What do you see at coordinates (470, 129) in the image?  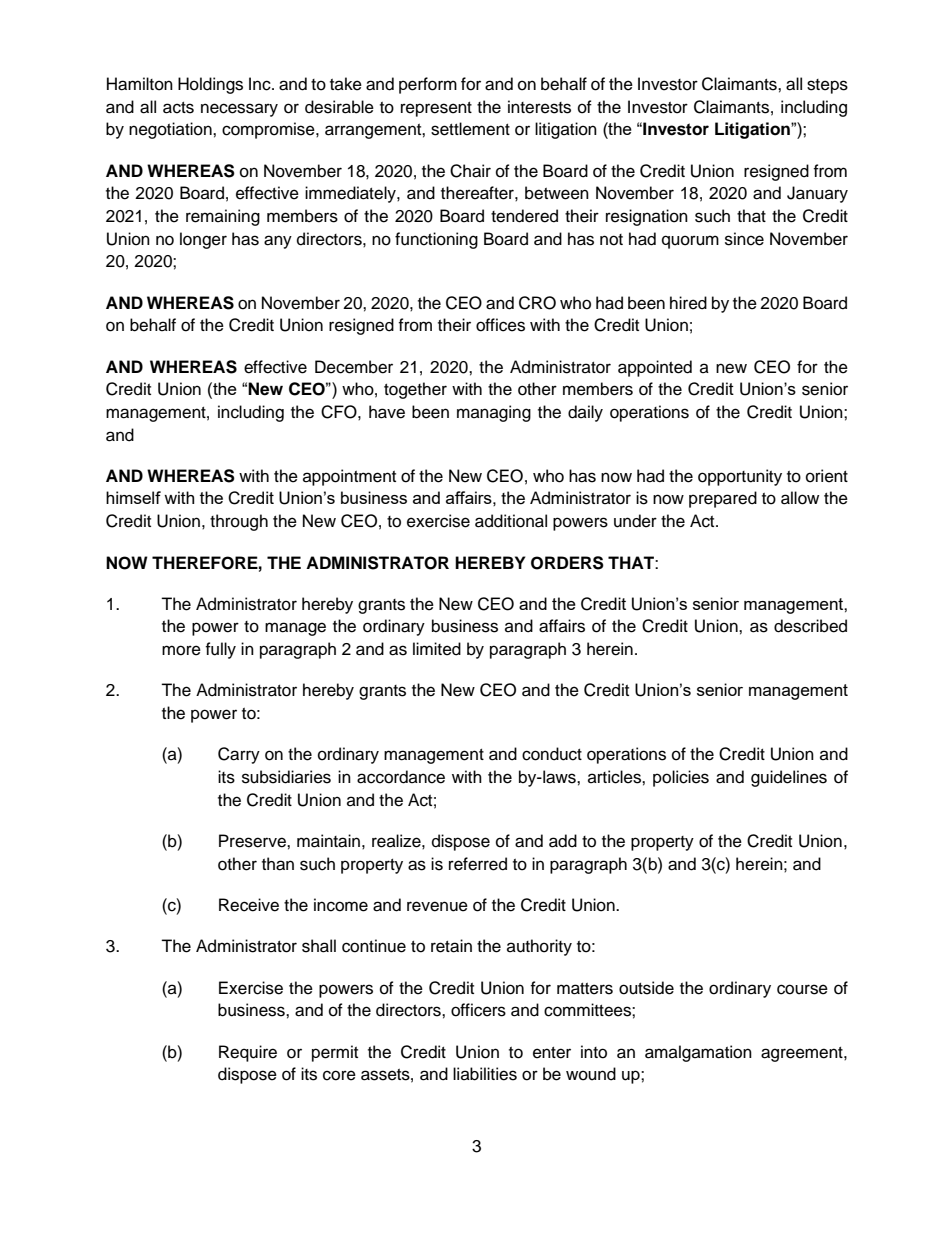 I see `settlement` at bounding box center [470, 129].
